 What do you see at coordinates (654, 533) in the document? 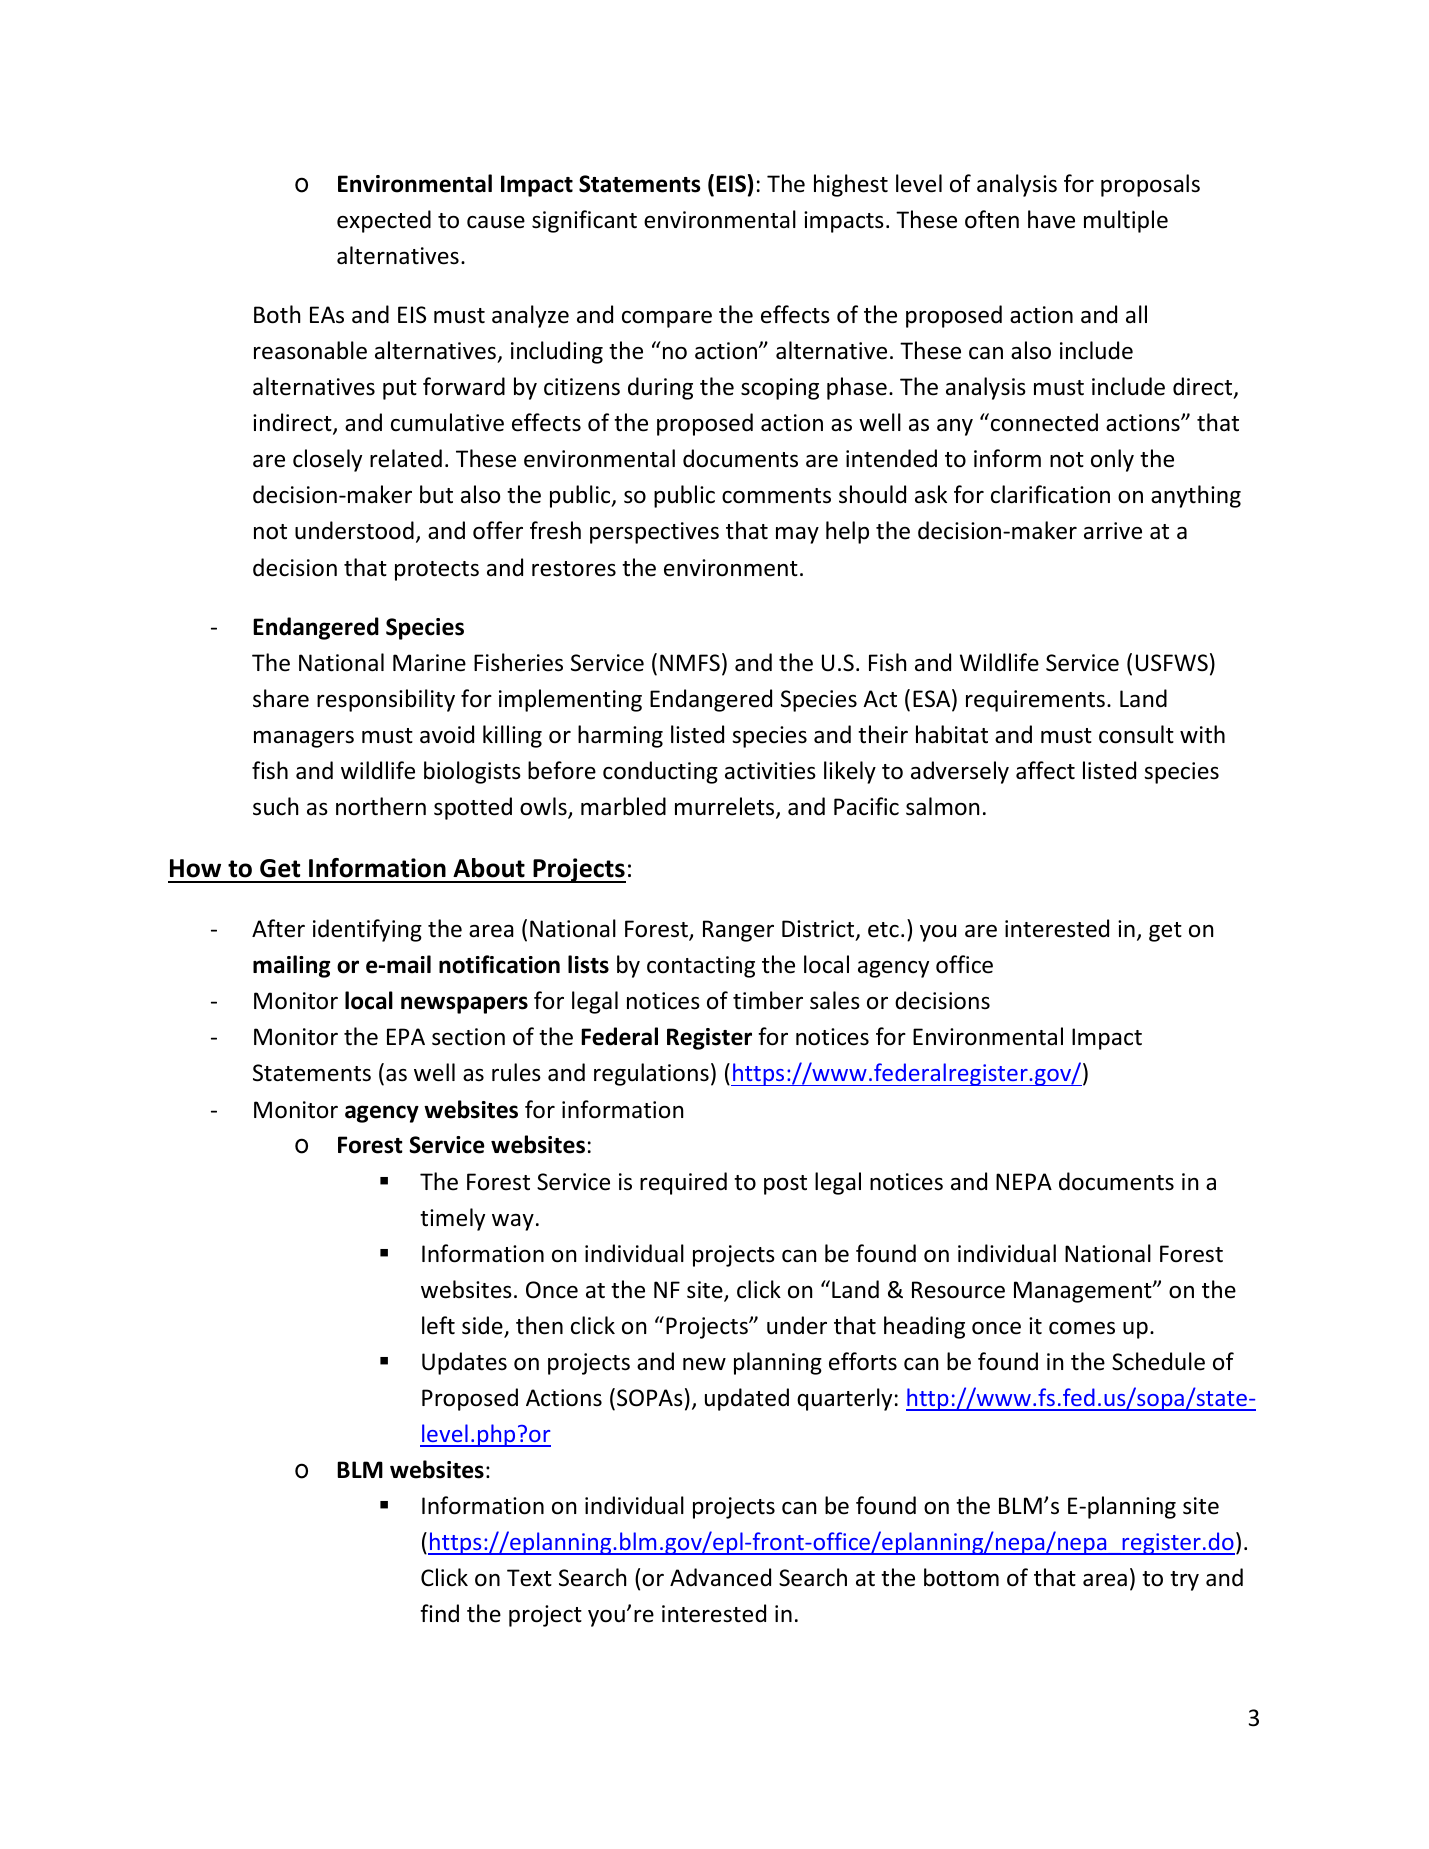
I see `perspectives` at bounding box center [654, 533].
